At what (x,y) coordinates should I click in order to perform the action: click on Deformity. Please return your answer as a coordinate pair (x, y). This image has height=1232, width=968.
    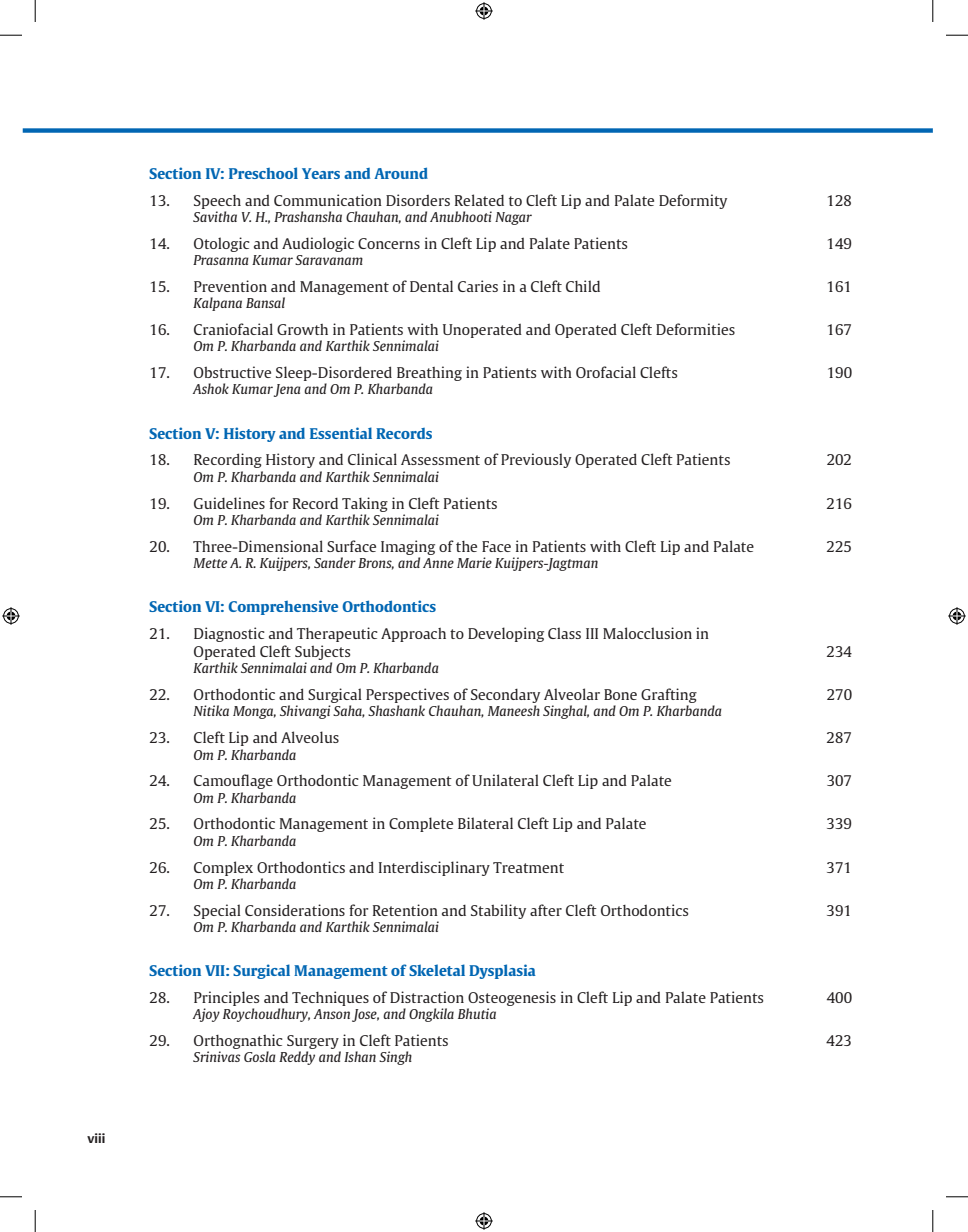
    Looking at the image, I should click on (693, 201).
